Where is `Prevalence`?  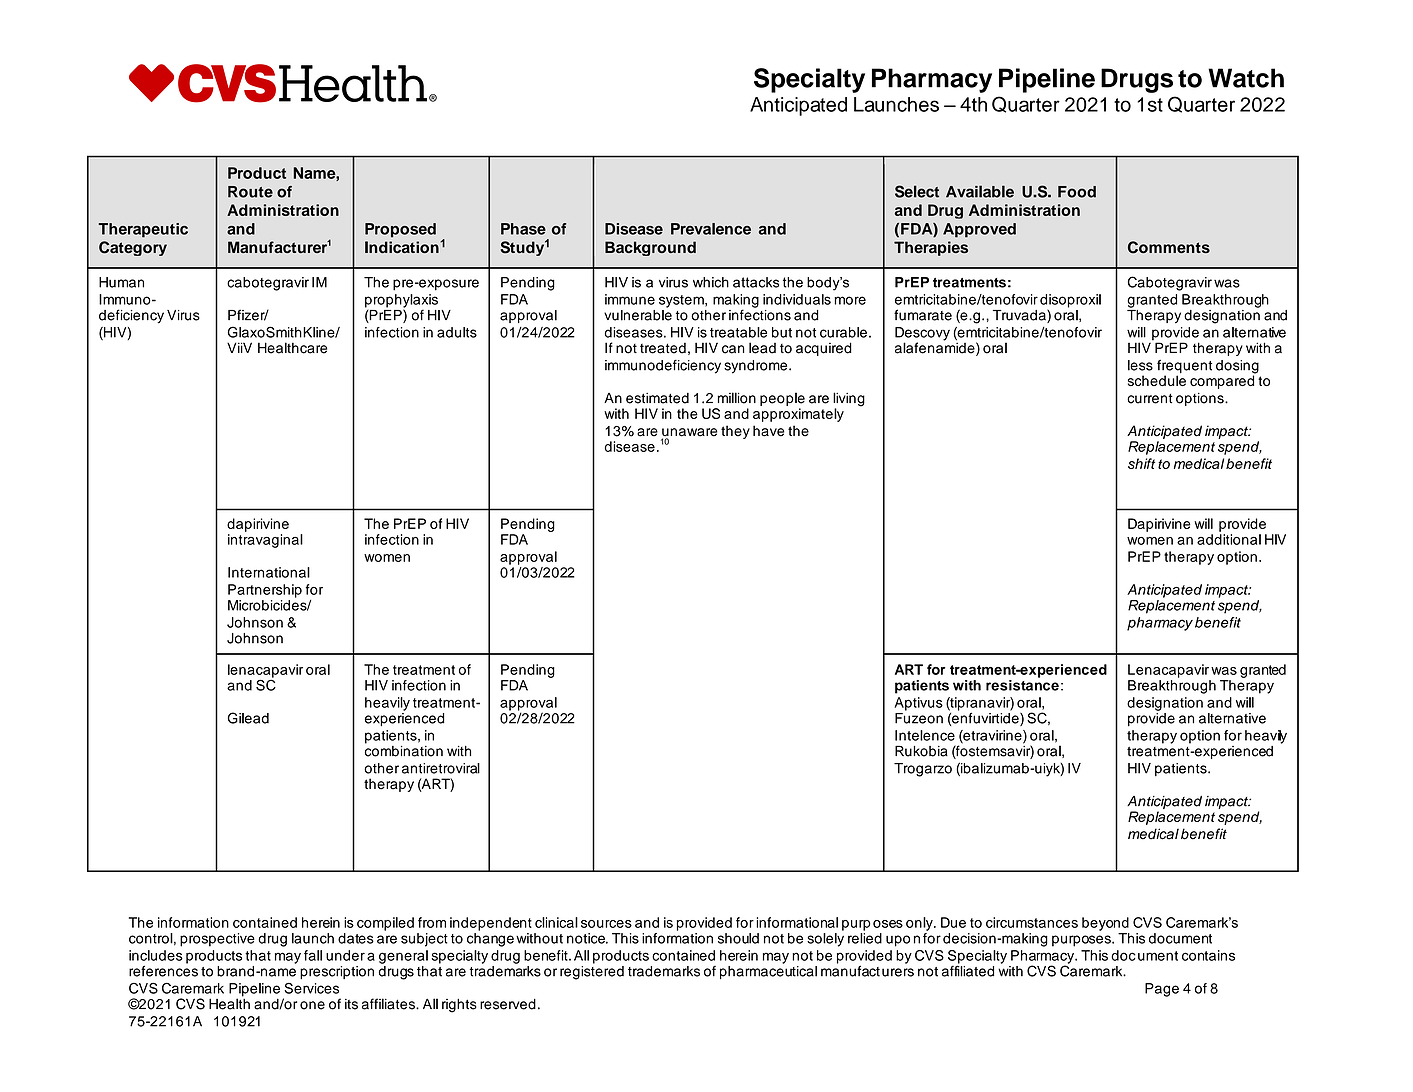
Prevalence is located at coordinates (711, 229).
